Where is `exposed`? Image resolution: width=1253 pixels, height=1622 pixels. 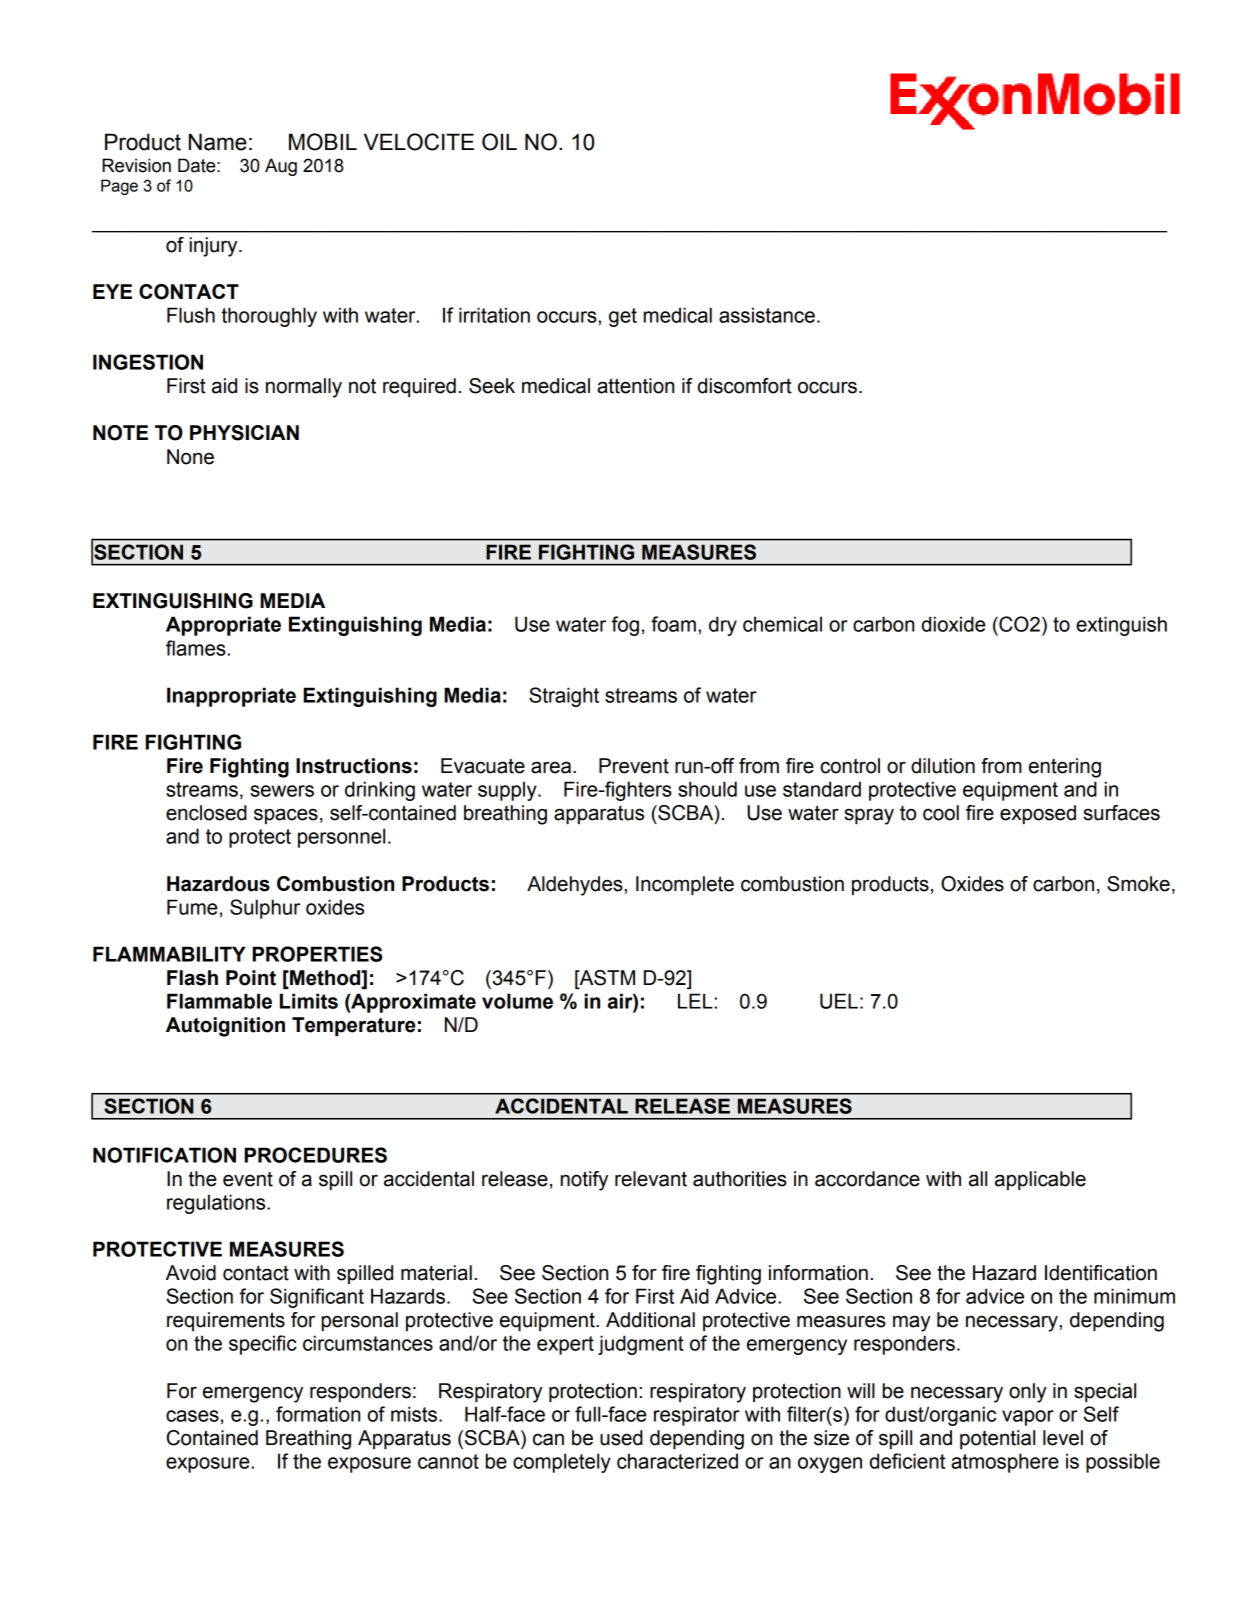
exposed is located at coordinates (1038, 814).
